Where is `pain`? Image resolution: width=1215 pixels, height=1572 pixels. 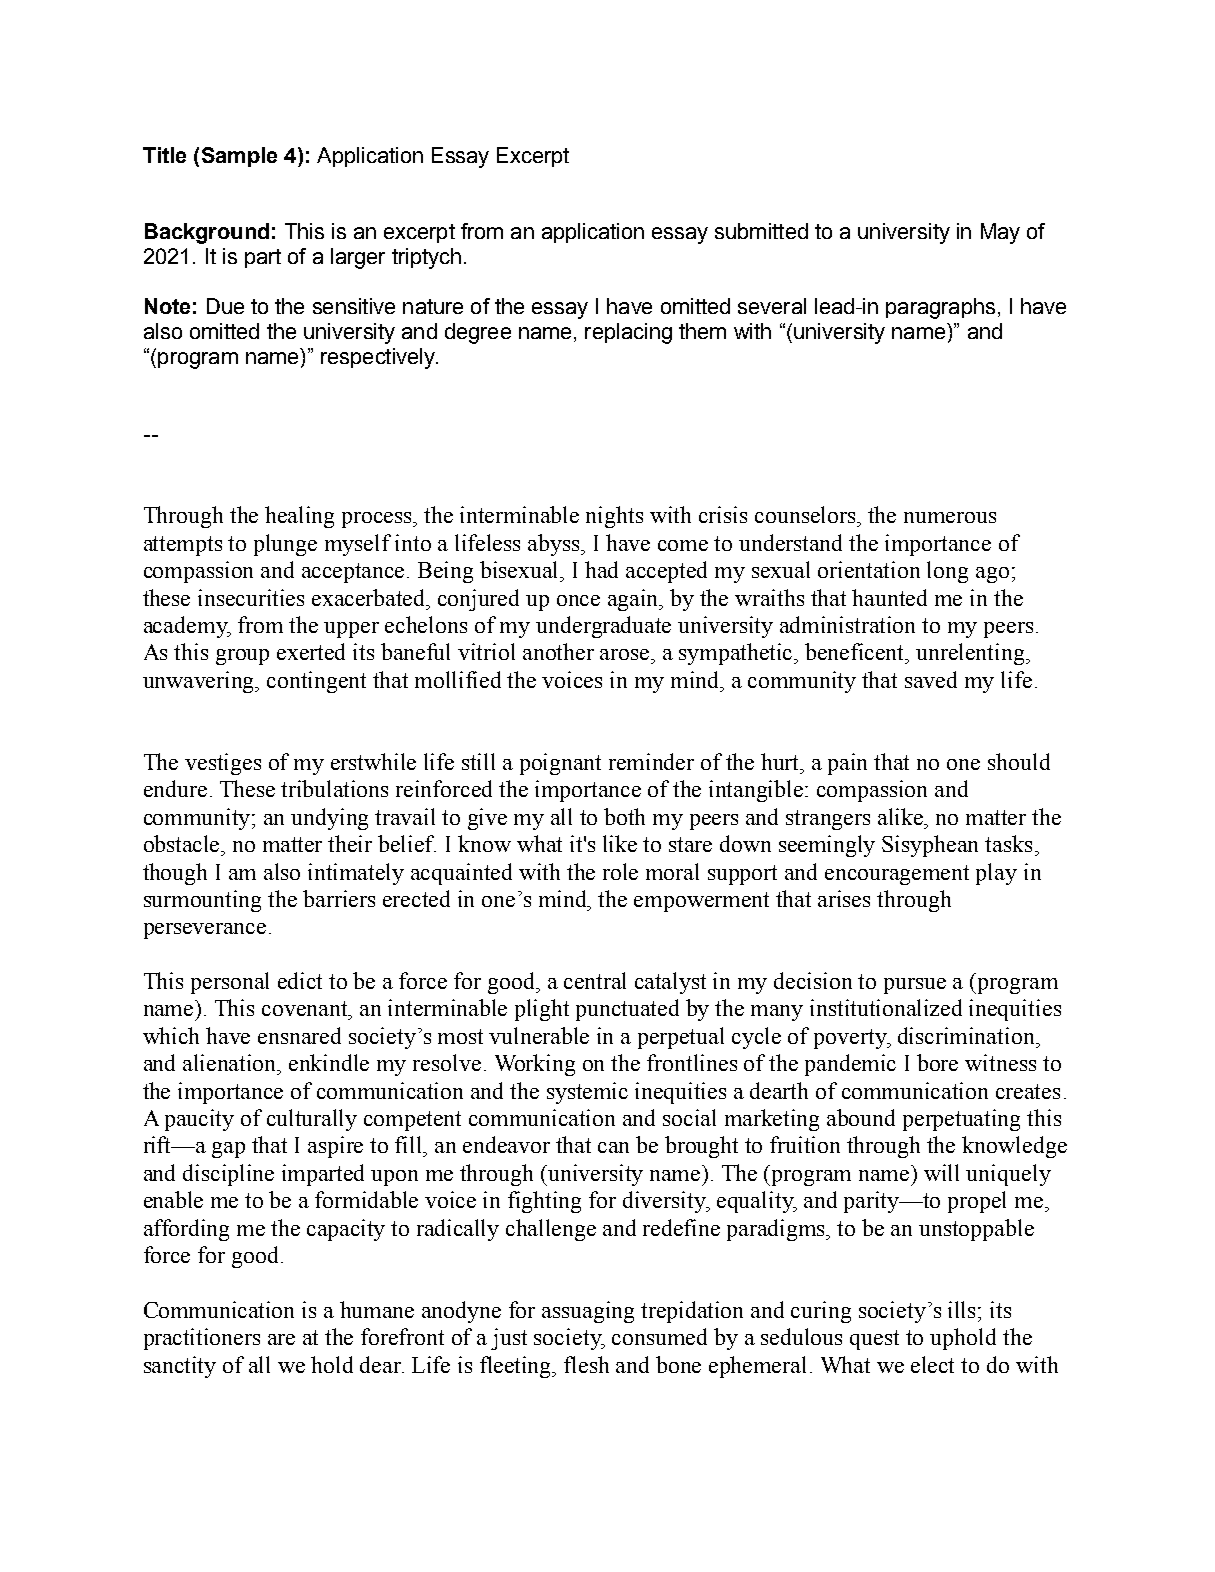
pain is located at coordinates (847, 764).
